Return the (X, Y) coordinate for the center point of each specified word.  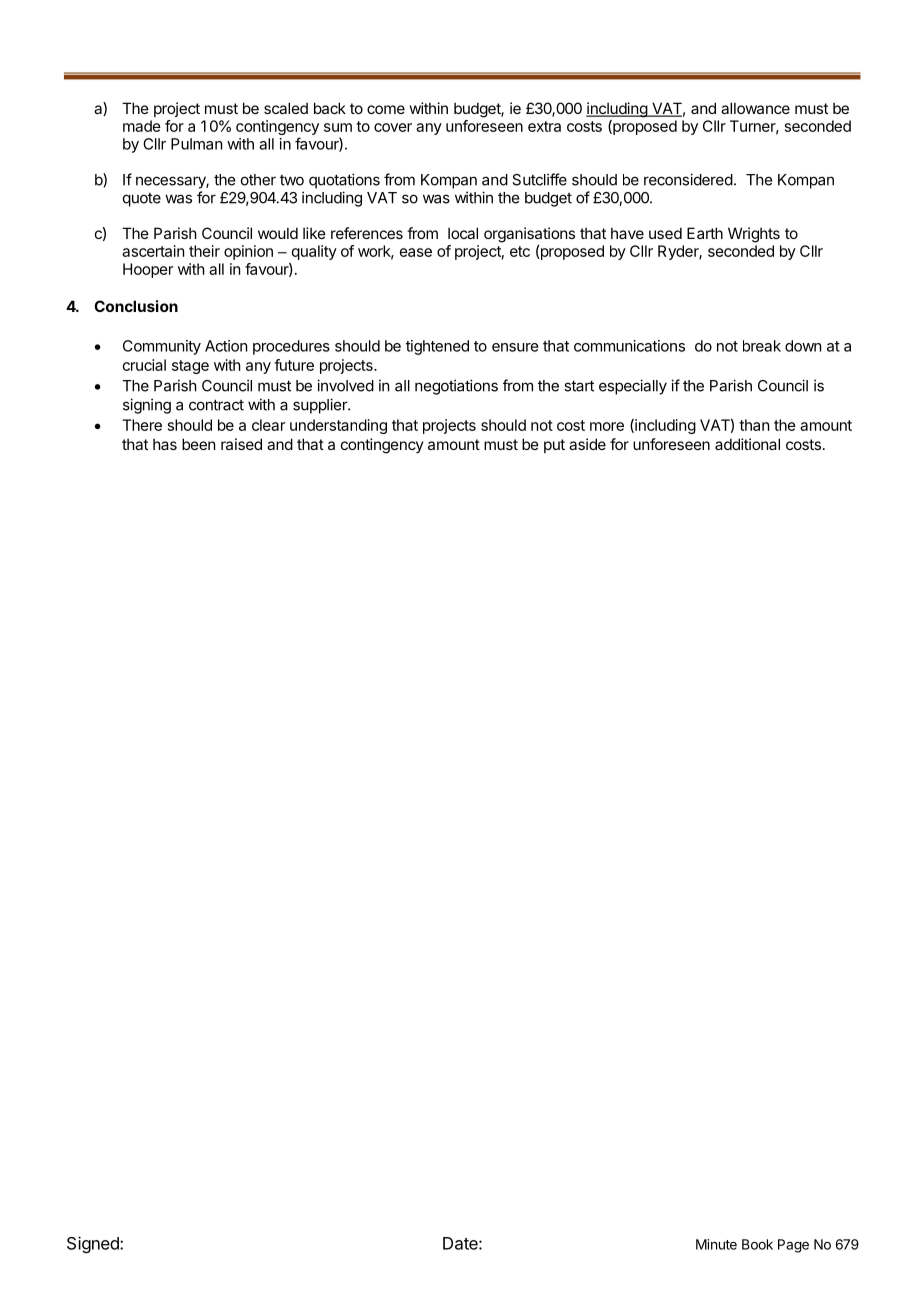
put (554, 446)
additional (747, 444)
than (754, 425)
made (142, 126)
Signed (94, 1244)
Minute (716, 1244)
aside (587, 444)
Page (793, 1246)
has (165, 444)
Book (757, 1244)
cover (393, 127)
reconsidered (688, 179)
